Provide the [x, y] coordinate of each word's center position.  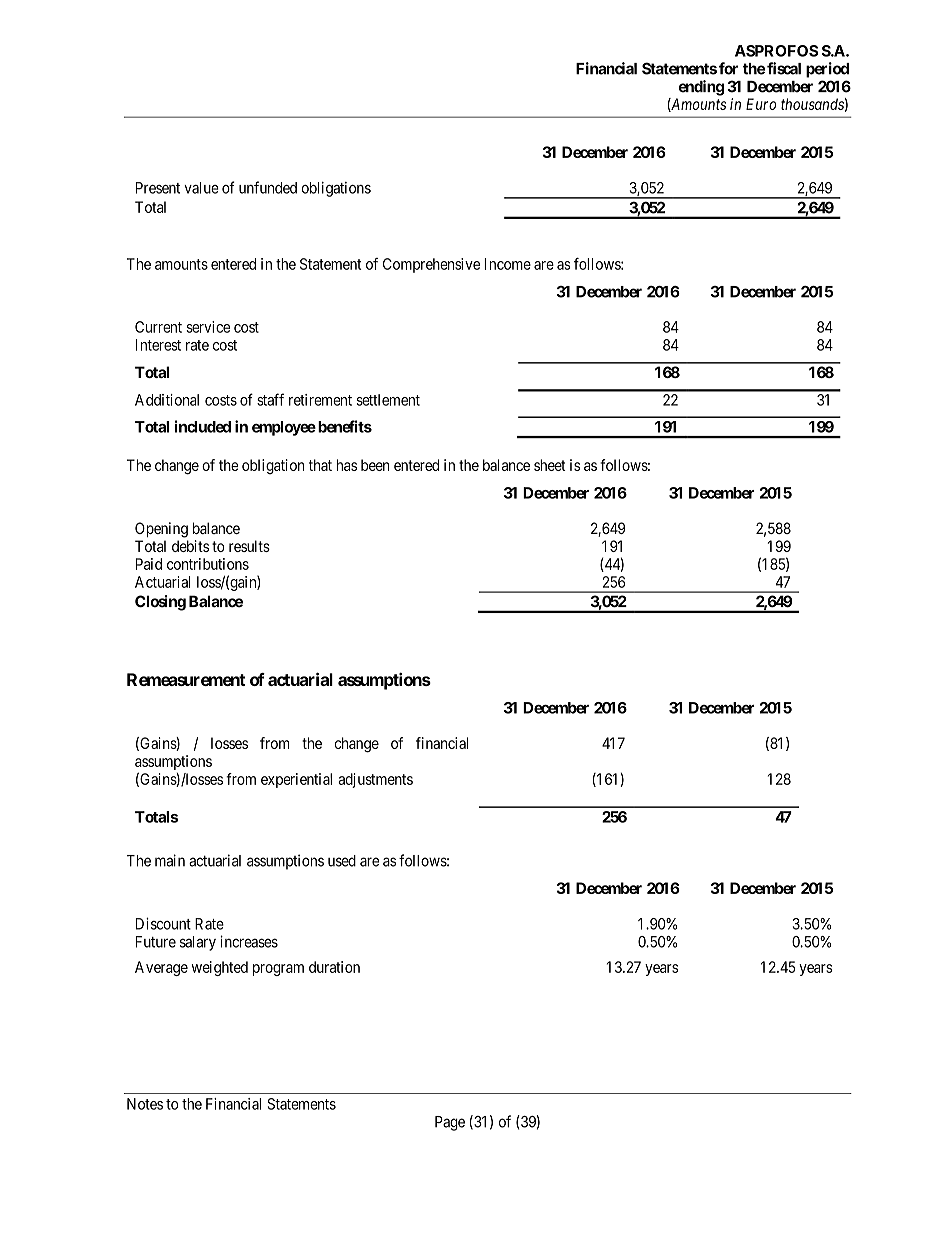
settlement [388, 400]
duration [334, 967]
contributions [208, 564]
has [347, 465]
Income [507, 264]
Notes [145, 1104]
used [342, 861]
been [375, 465]
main [170, 860]
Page [450, 1123]
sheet [550, 465]
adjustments [375, 780]
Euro [761, 104]
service [208, 327]
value [201, 188]
